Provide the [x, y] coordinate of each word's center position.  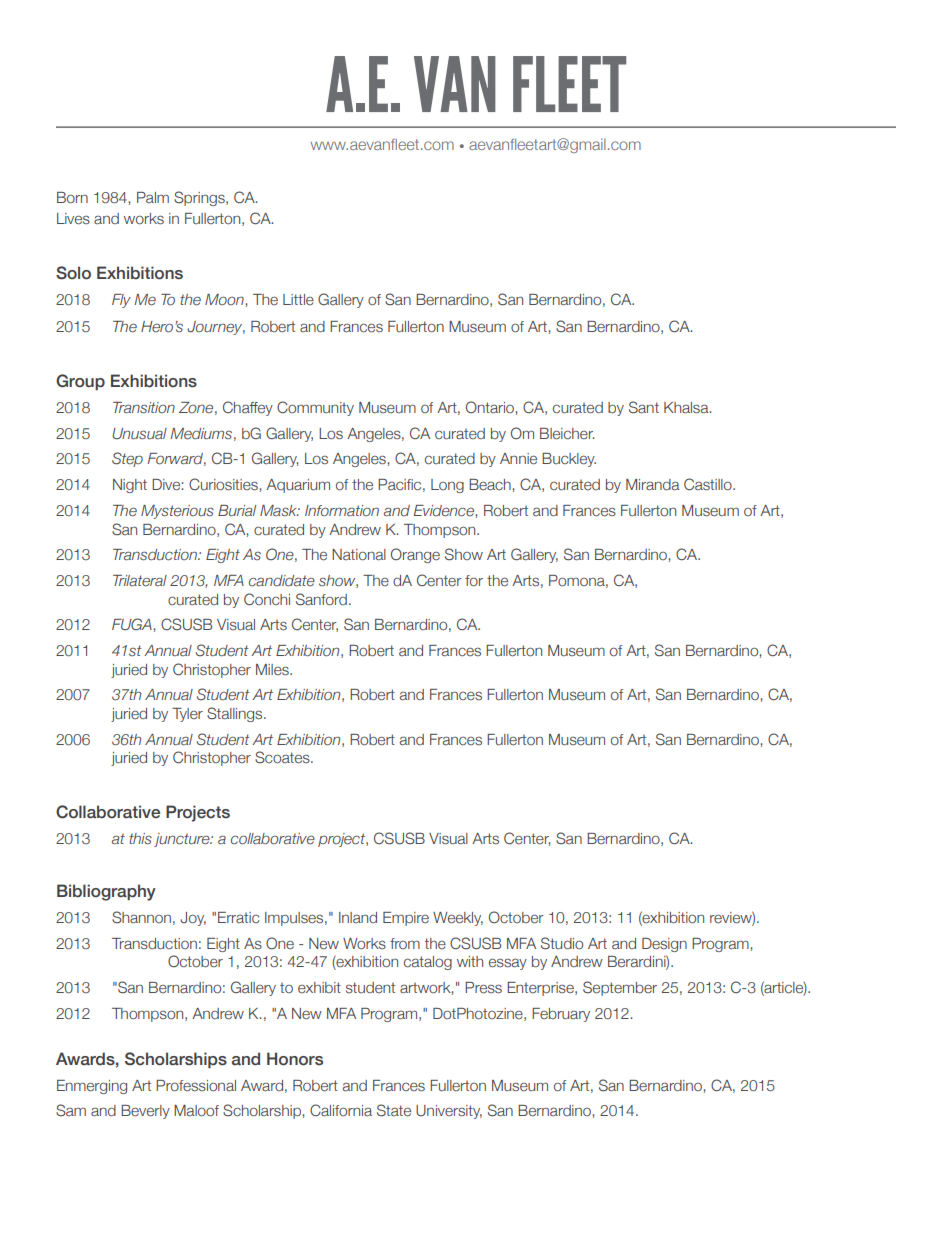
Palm [153, 197]
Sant [644, 407]
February [561, 1015]
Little [298, 299]
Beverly [145, 1112]
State [394, 1110]
